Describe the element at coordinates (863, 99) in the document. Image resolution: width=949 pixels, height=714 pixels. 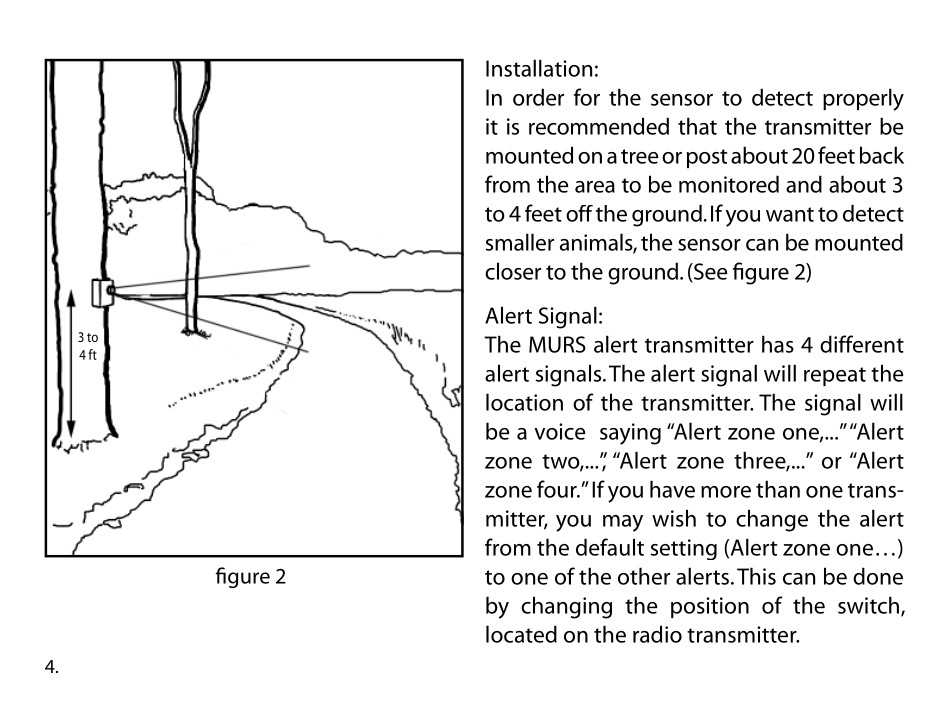
I see `properly` at that location.
